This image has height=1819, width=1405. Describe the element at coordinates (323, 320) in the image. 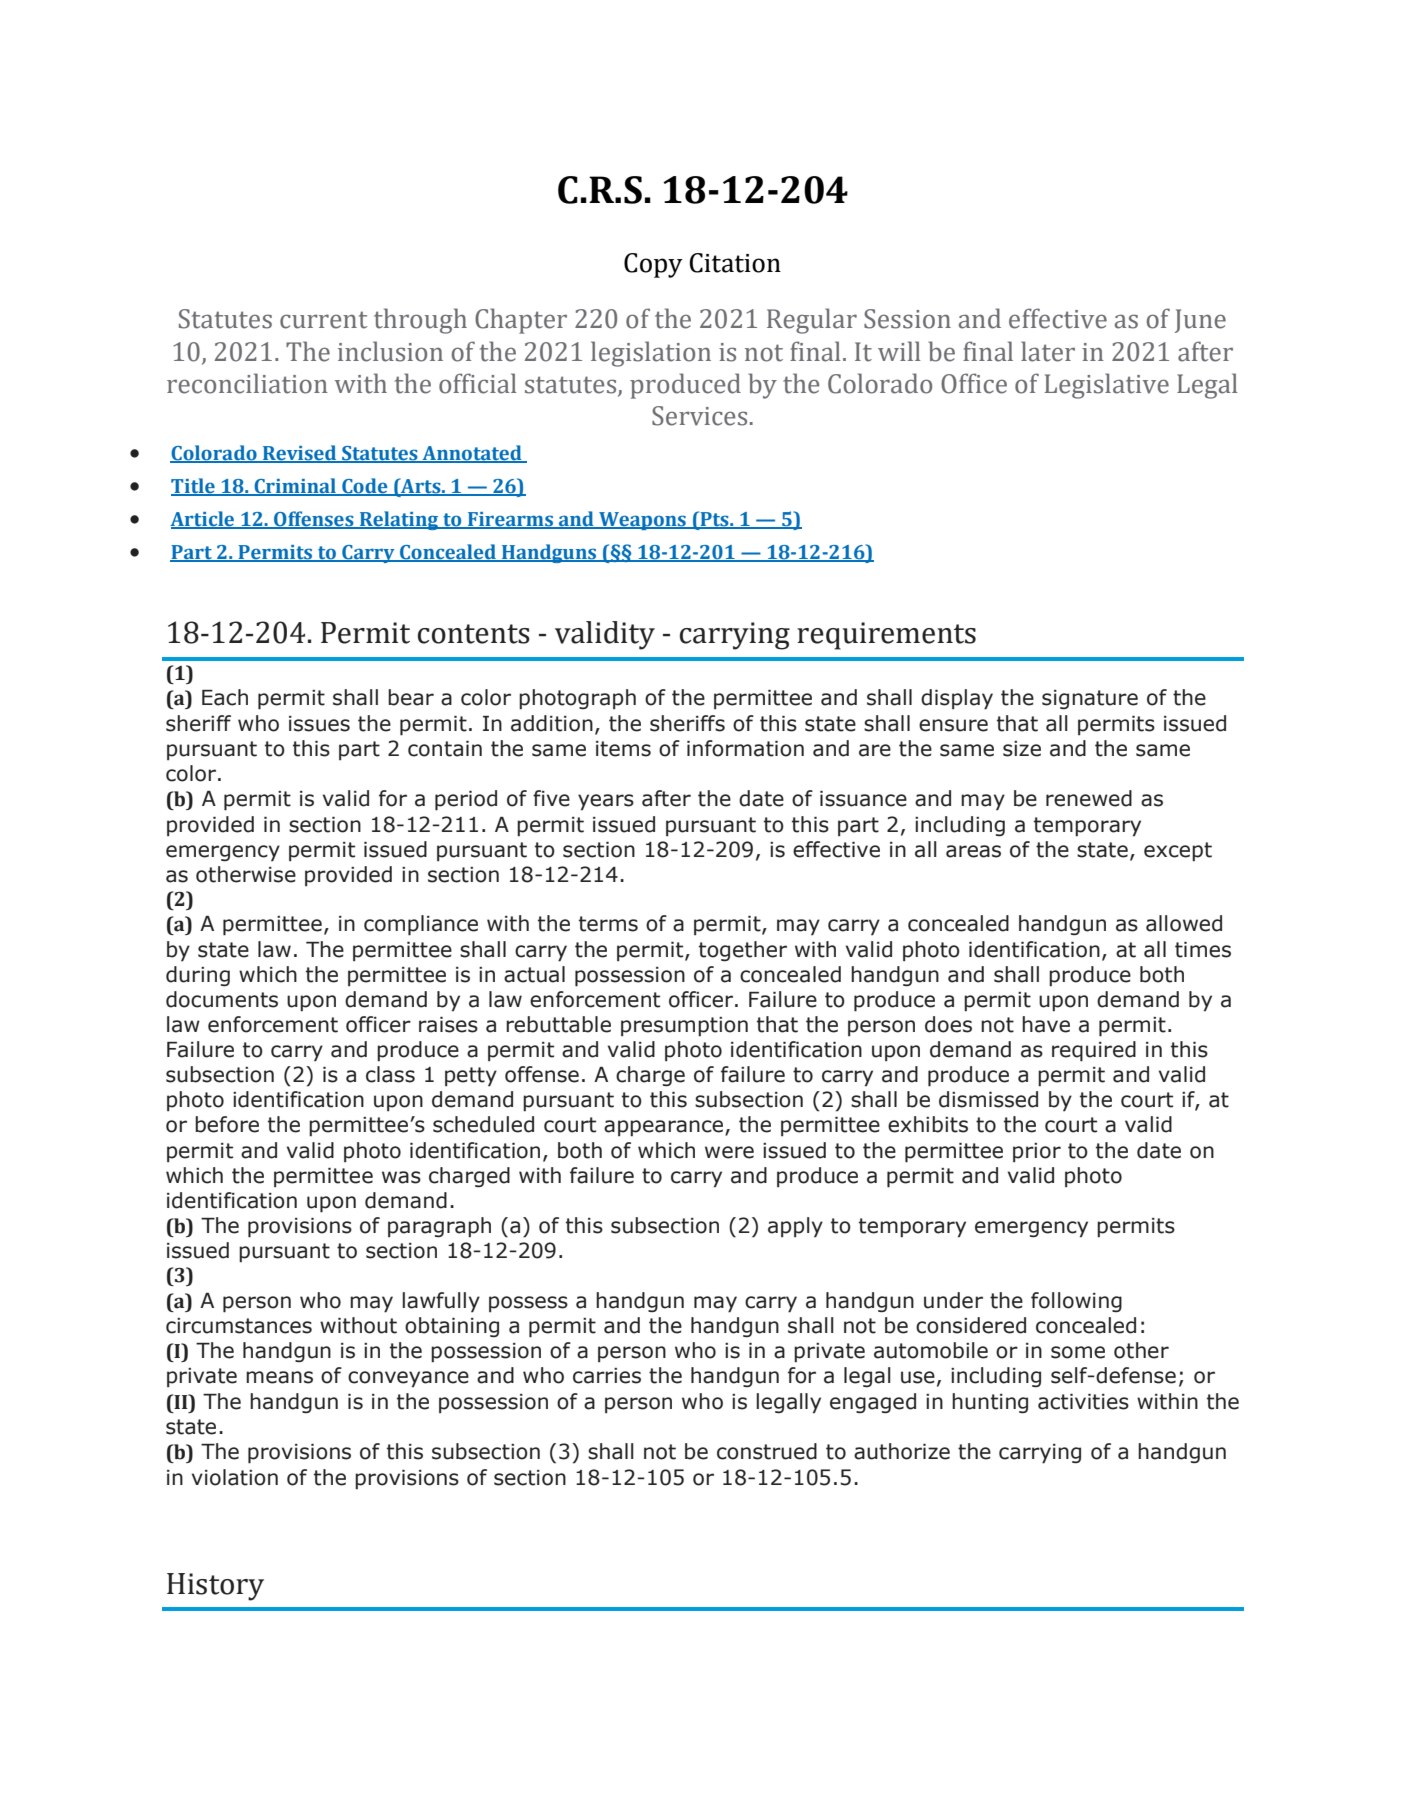

I see `current` at that location.
